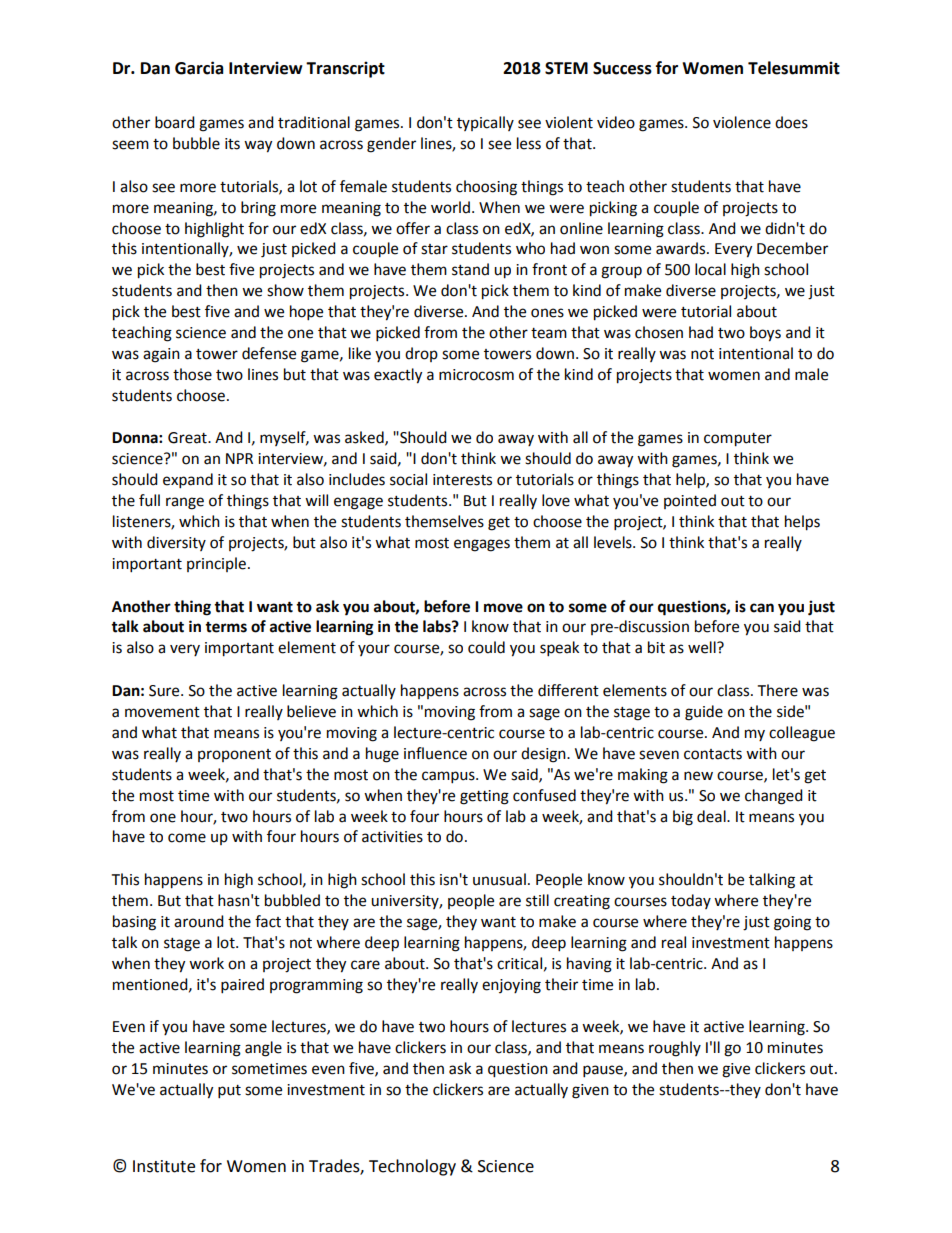  What do you see at coordinates (199, 68) in the page?
I see `Garcia` at bounding box center [199, 68].
